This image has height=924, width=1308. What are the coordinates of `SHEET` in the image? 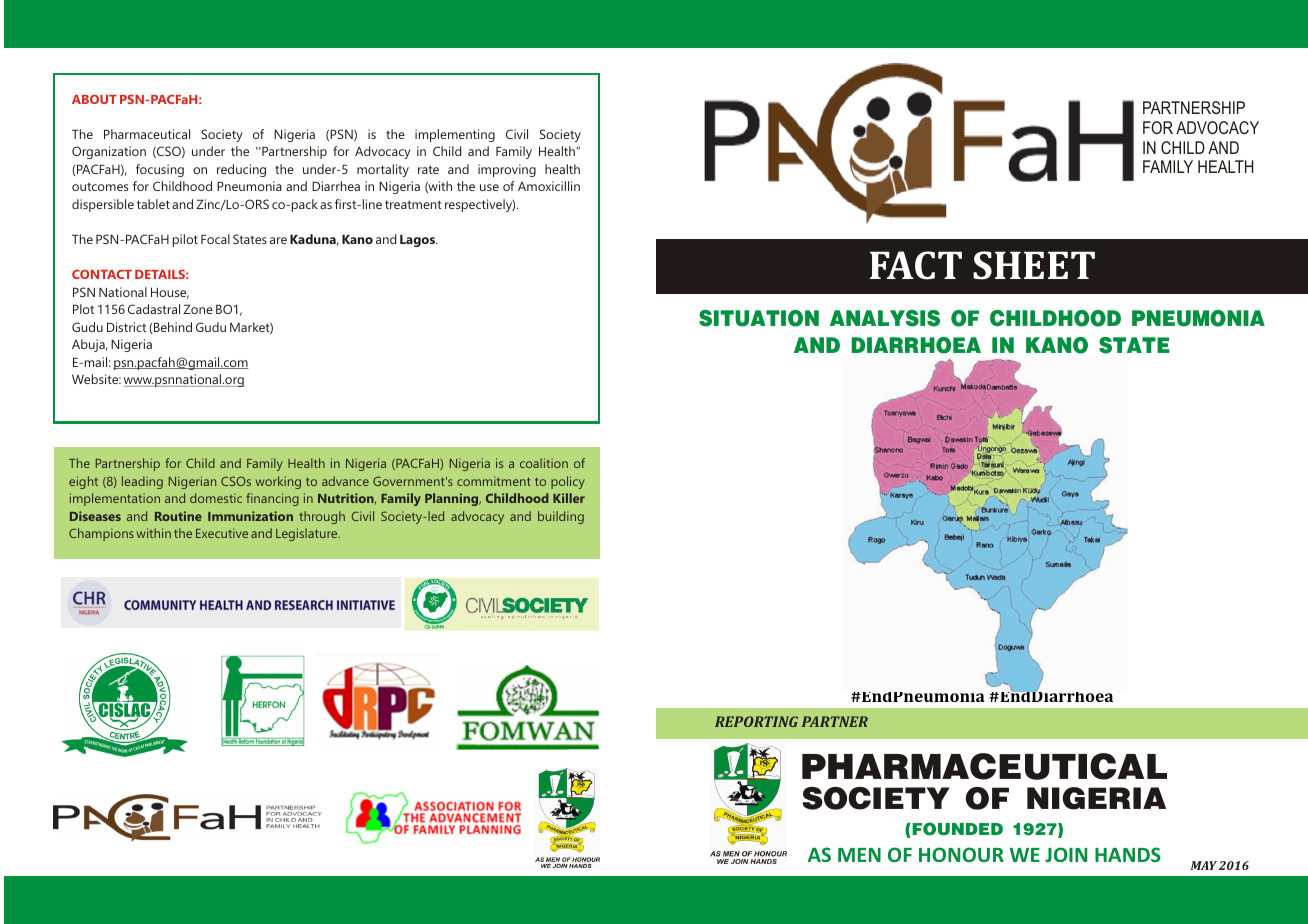 It's located at (1034, 265).
